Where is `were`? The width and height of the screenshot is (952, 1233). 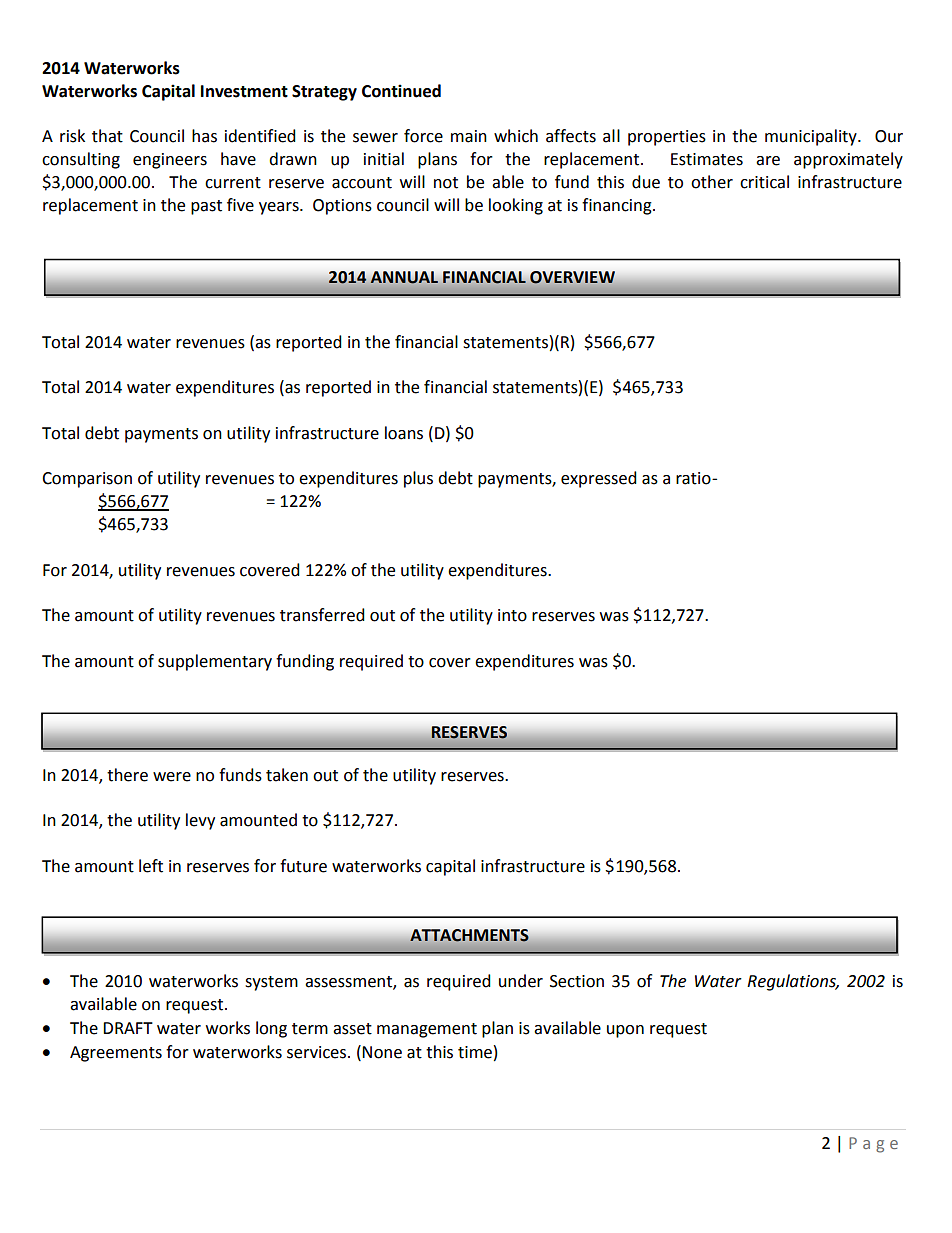 were is located at coordinates (172, 777).
